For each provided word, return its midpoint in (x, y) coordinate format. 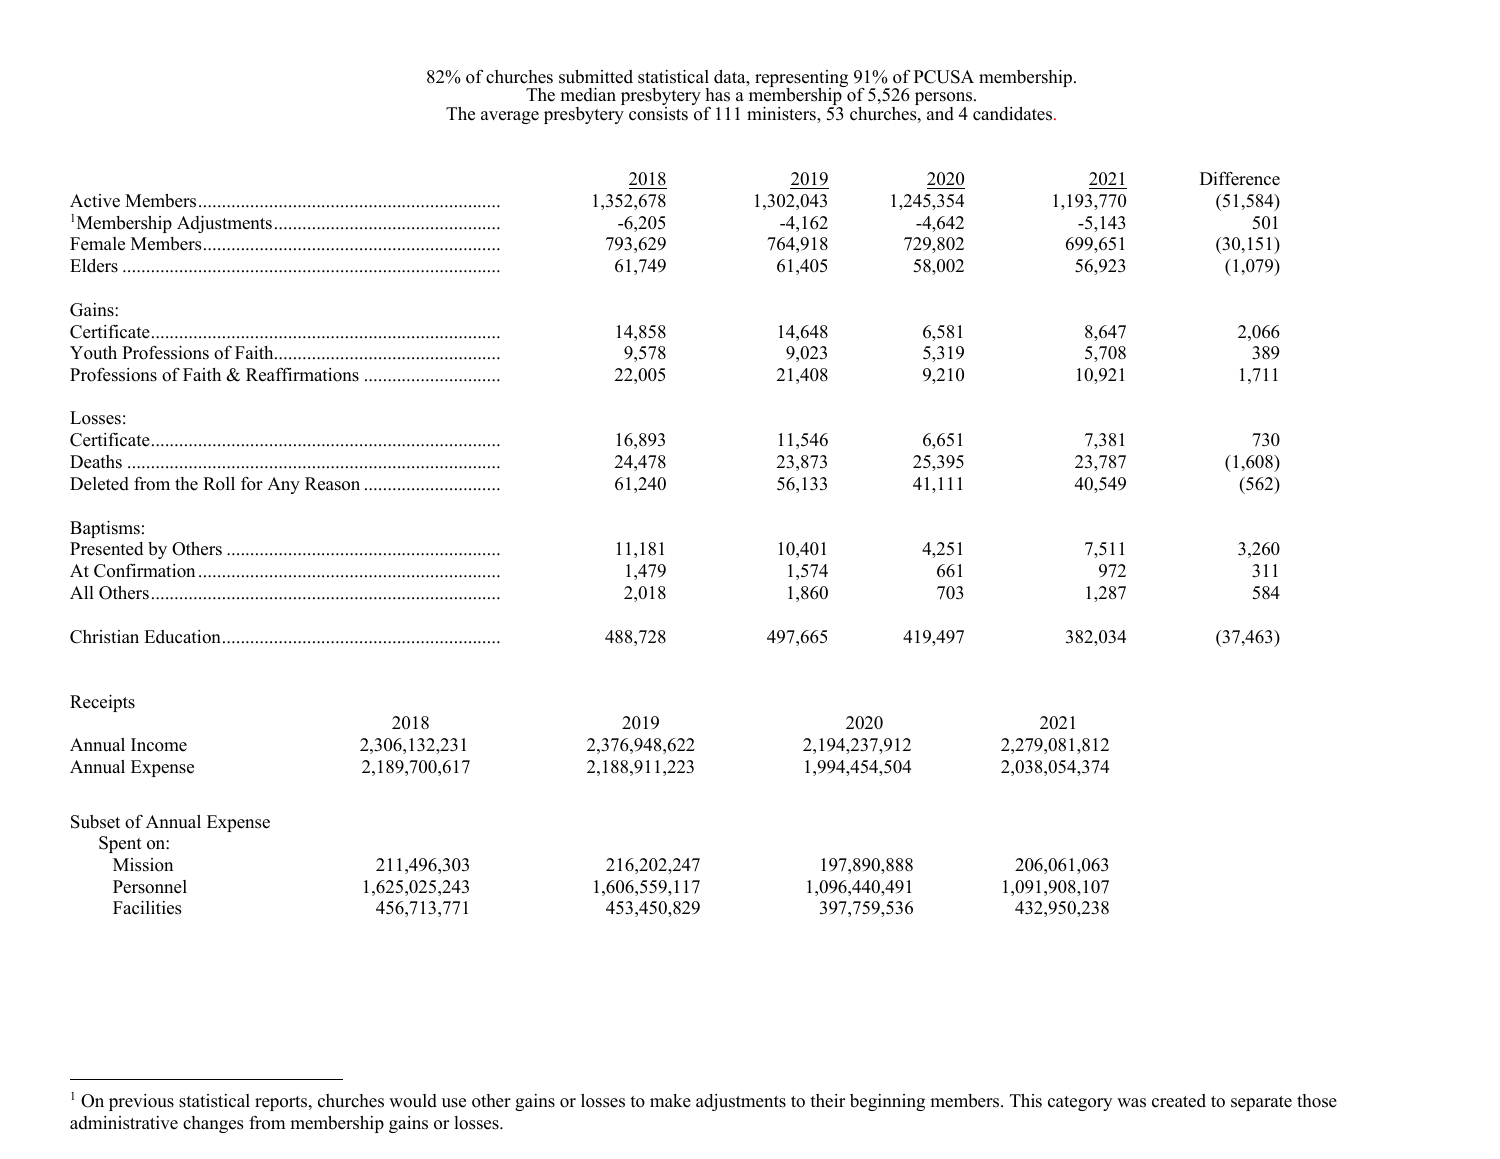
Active (95, 201)
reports (282, 1103)
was (1131, 1103)
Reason (332, 484)
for (252, 484)
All (82, 592)
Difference (1240, 178)
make (670, 1101)
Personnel (150, 887)
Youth (93, 353)
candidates (1014, 114)
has (717, 95)
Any (283, 485)
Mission (143, 865)
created (1179, 1101)
